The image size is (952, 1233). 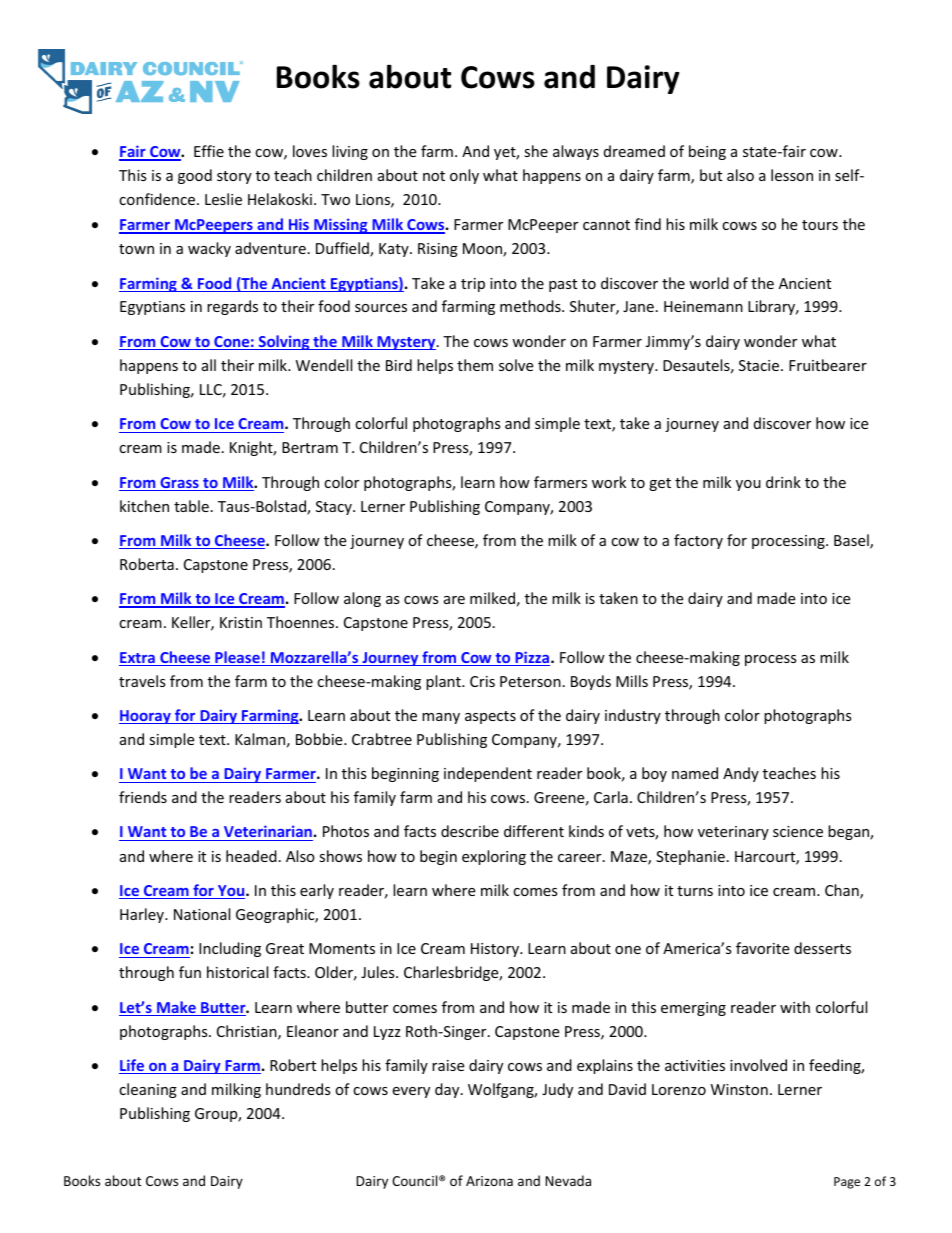 What do you see at coordinates (482, 681) in the document?
I see `Cris` at bounding box center [482, 681].
